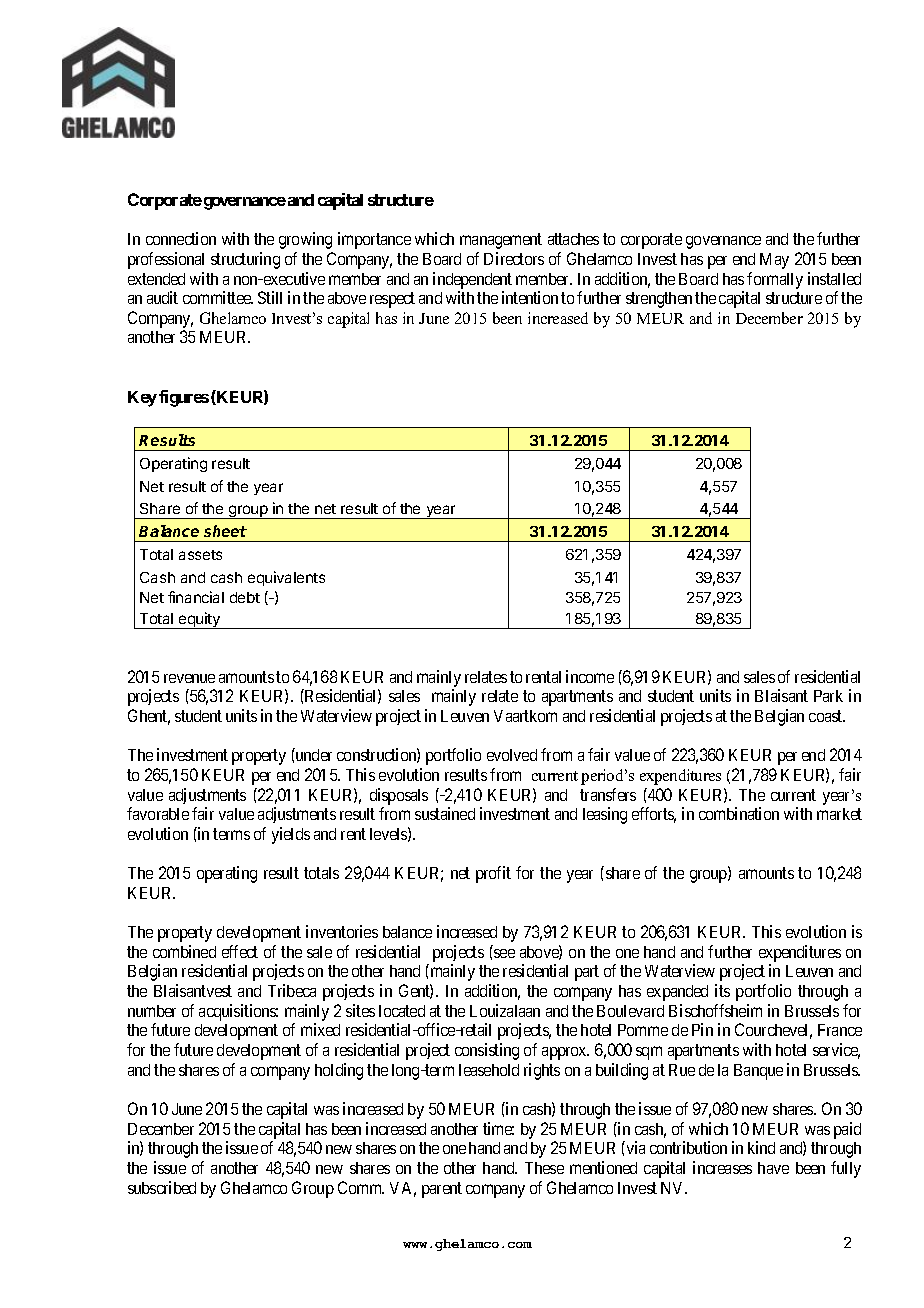 The height and width of the screenshot is (1308, 924). Describe the element at coordinates (445, 813) in the screenshot. I see `sustained` at that location.
